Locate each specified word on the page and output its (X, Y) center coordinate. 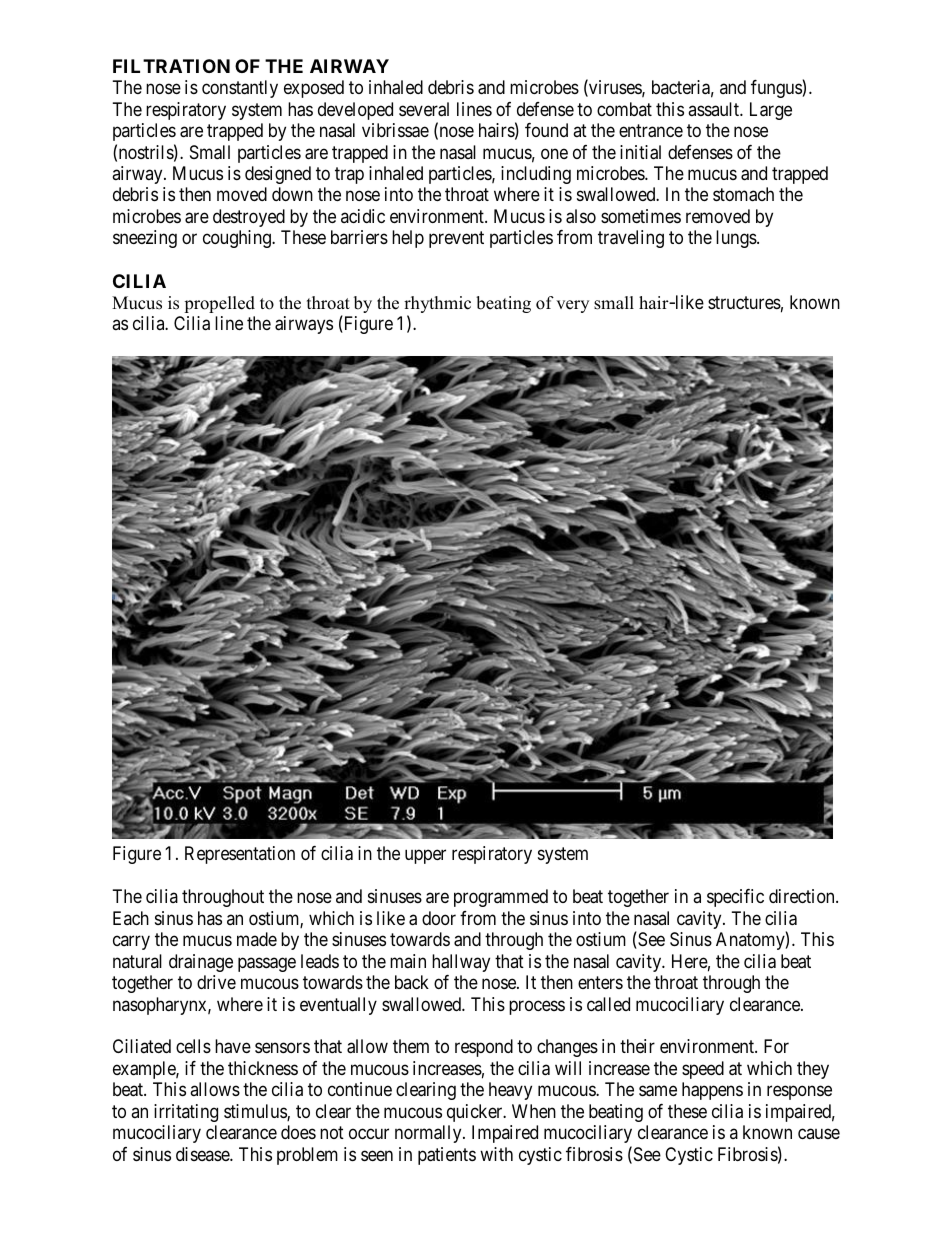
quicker (476, 1113)
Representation (240, 855)
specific (735, 898)
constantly (240, 89)
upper (425, 857)
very (572, 306)
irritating (186, 1113)
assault (714, 109)
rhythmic (437, 306)
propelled (219, 304)
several (424, 109)
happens (712, 1091)
